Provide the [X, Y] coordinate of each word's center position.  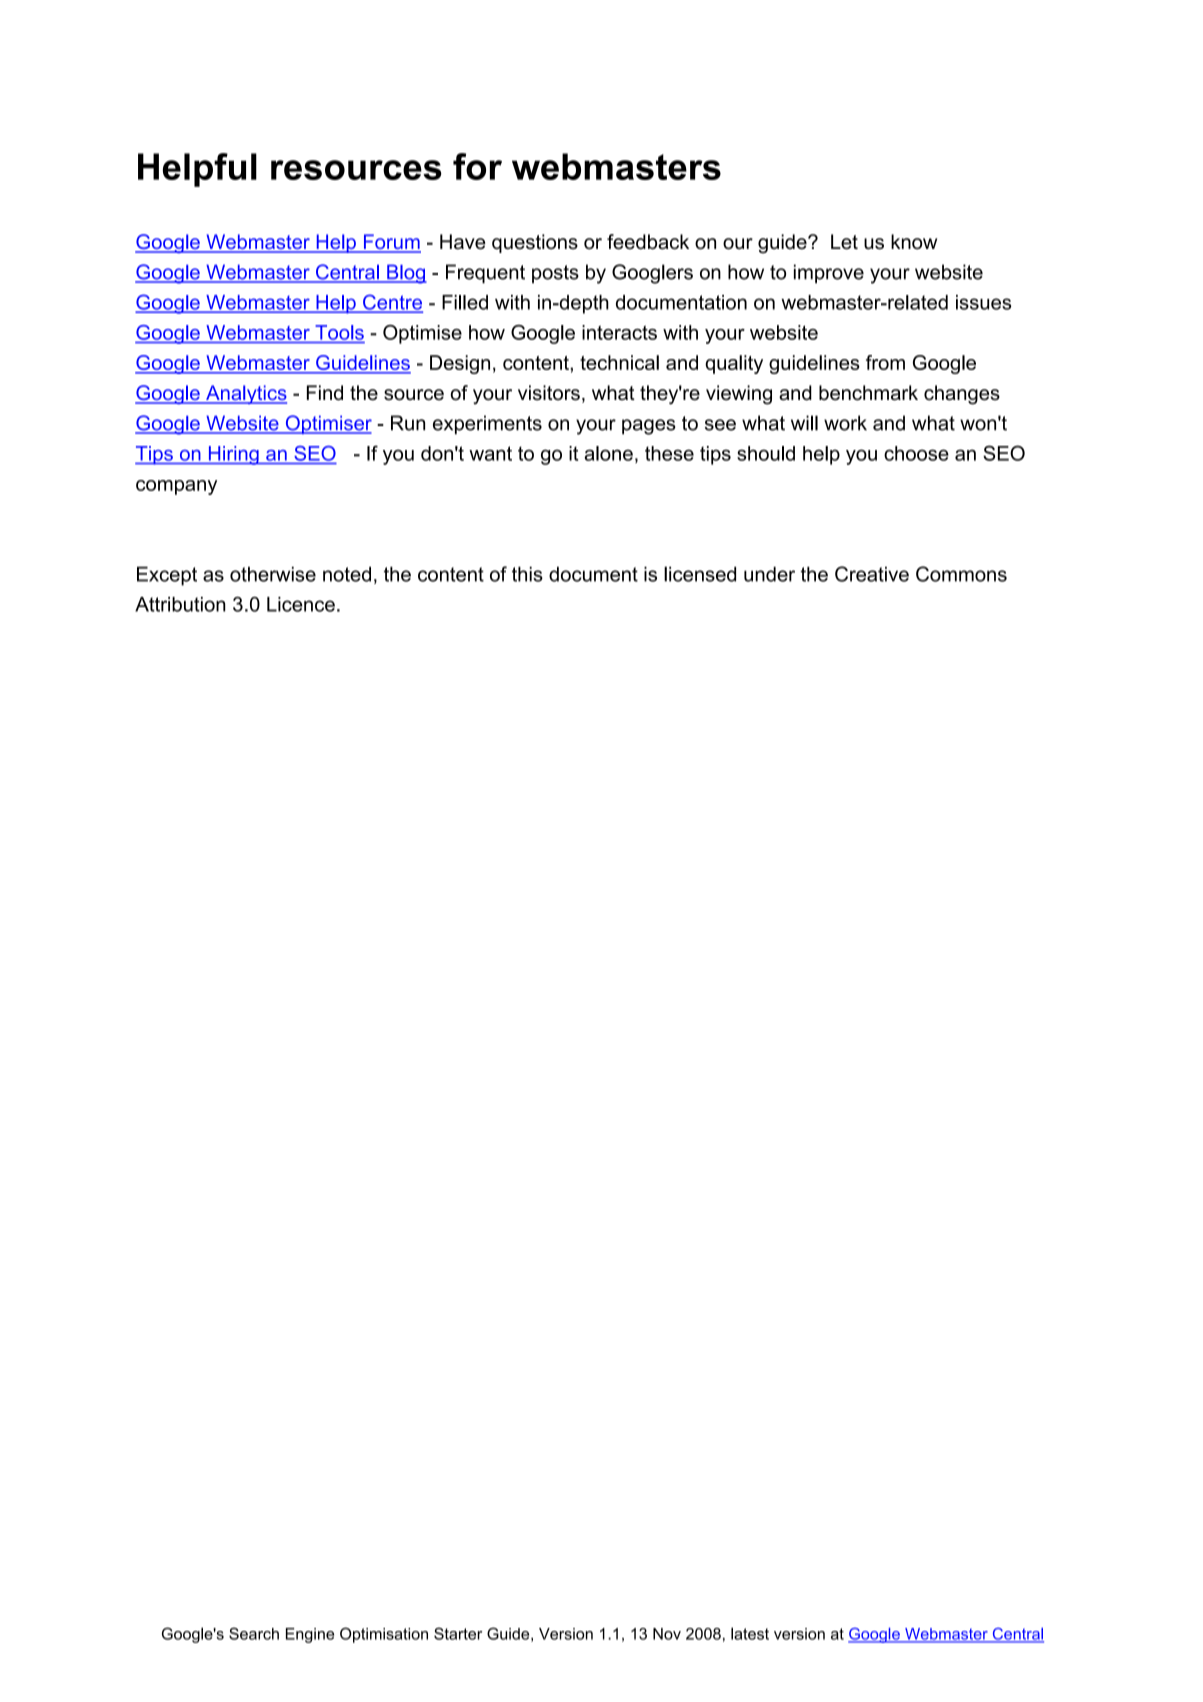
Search [254, 1633]
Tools [339, 332]
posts [555, 274]
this [527, 574]
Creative [872, 574]
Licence [301, 604]
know [914, 242]
